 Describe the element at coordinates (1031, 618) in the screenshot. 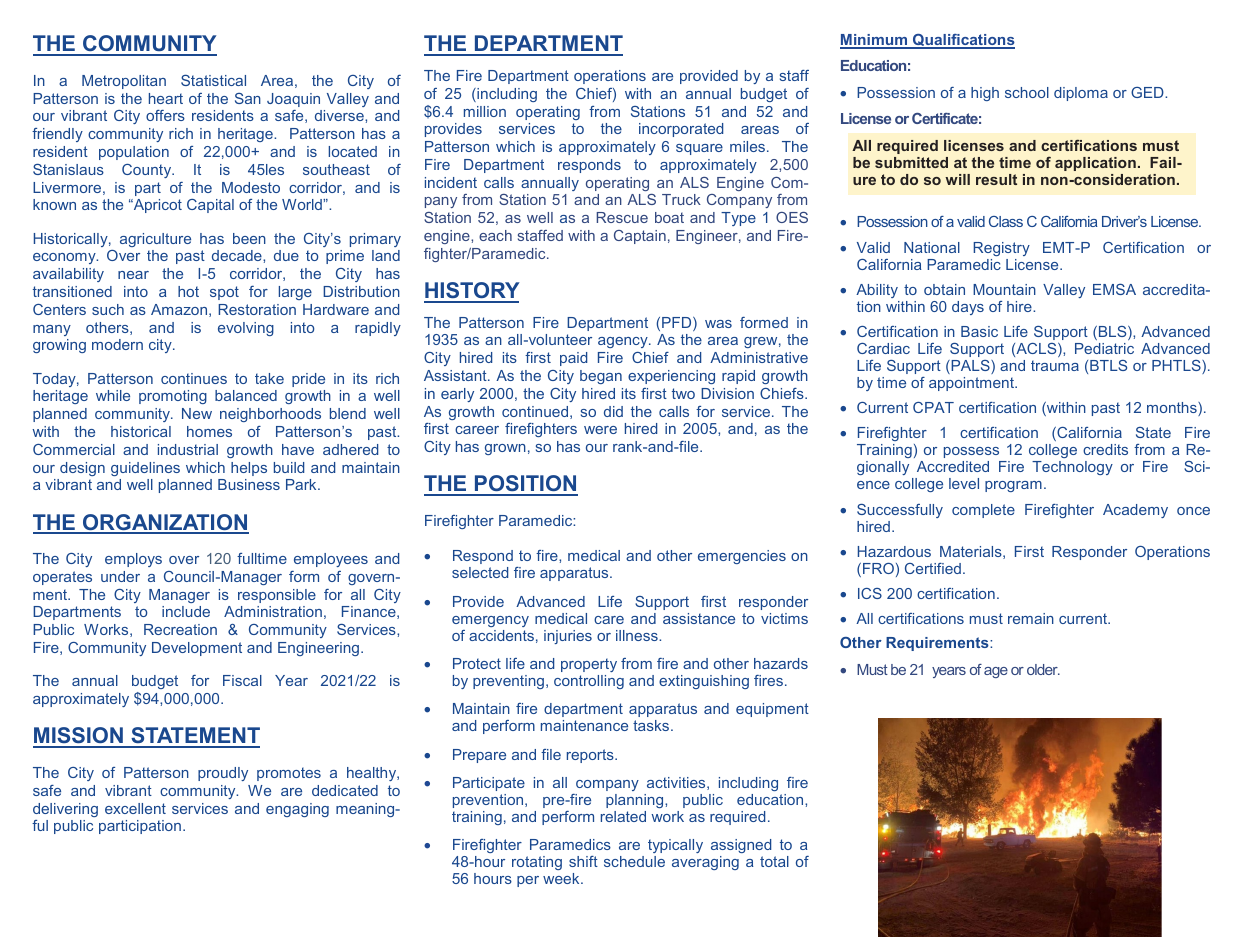

I see `remain` at that location.
